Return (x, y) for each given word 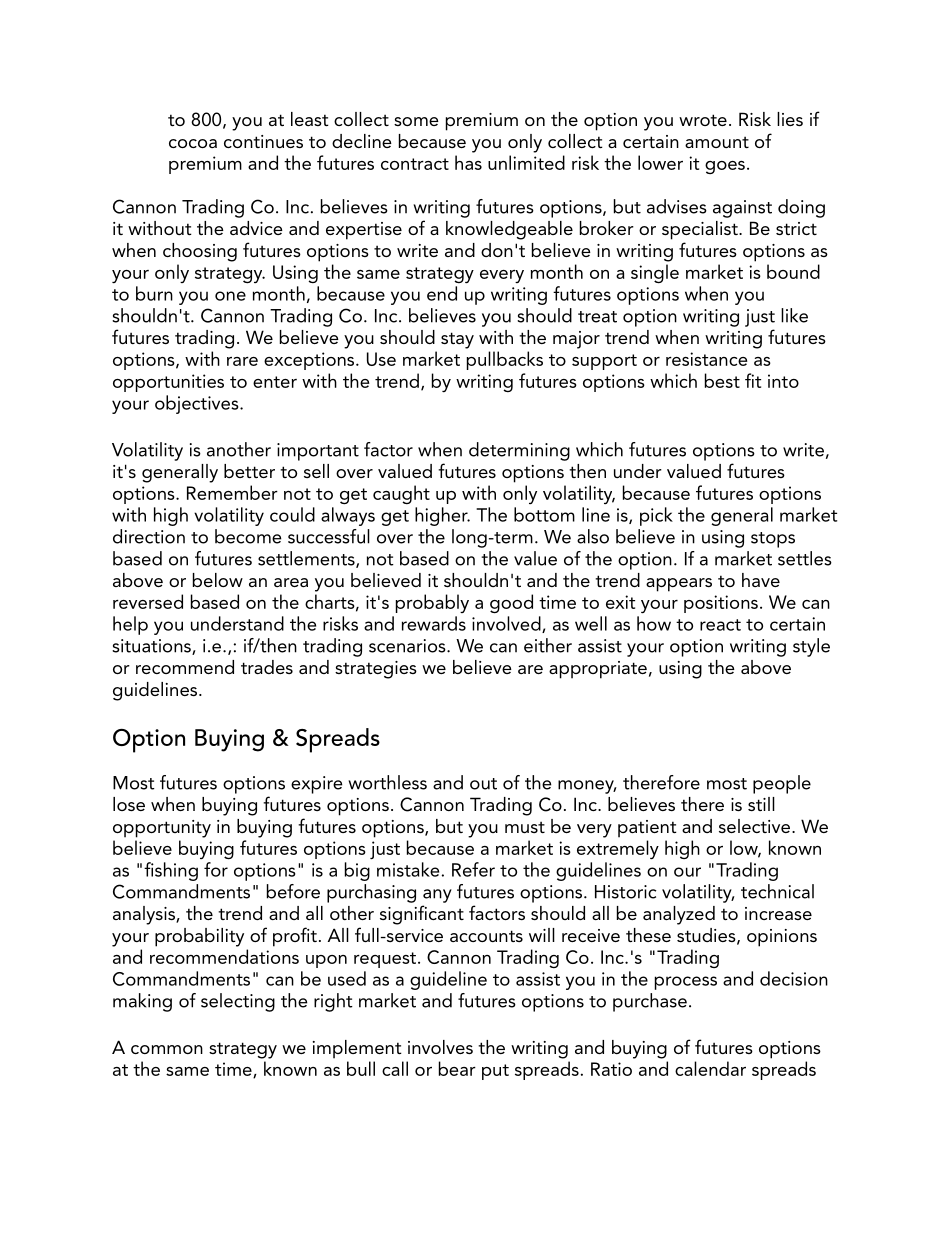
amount (717, 142)
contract (415, 164)
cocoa (193, 143)
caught (401, 494)
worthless (387, 782)
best (722, 380)
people (782, 784)
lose (129, 804)
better (249, 471)
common (167, 1049)
